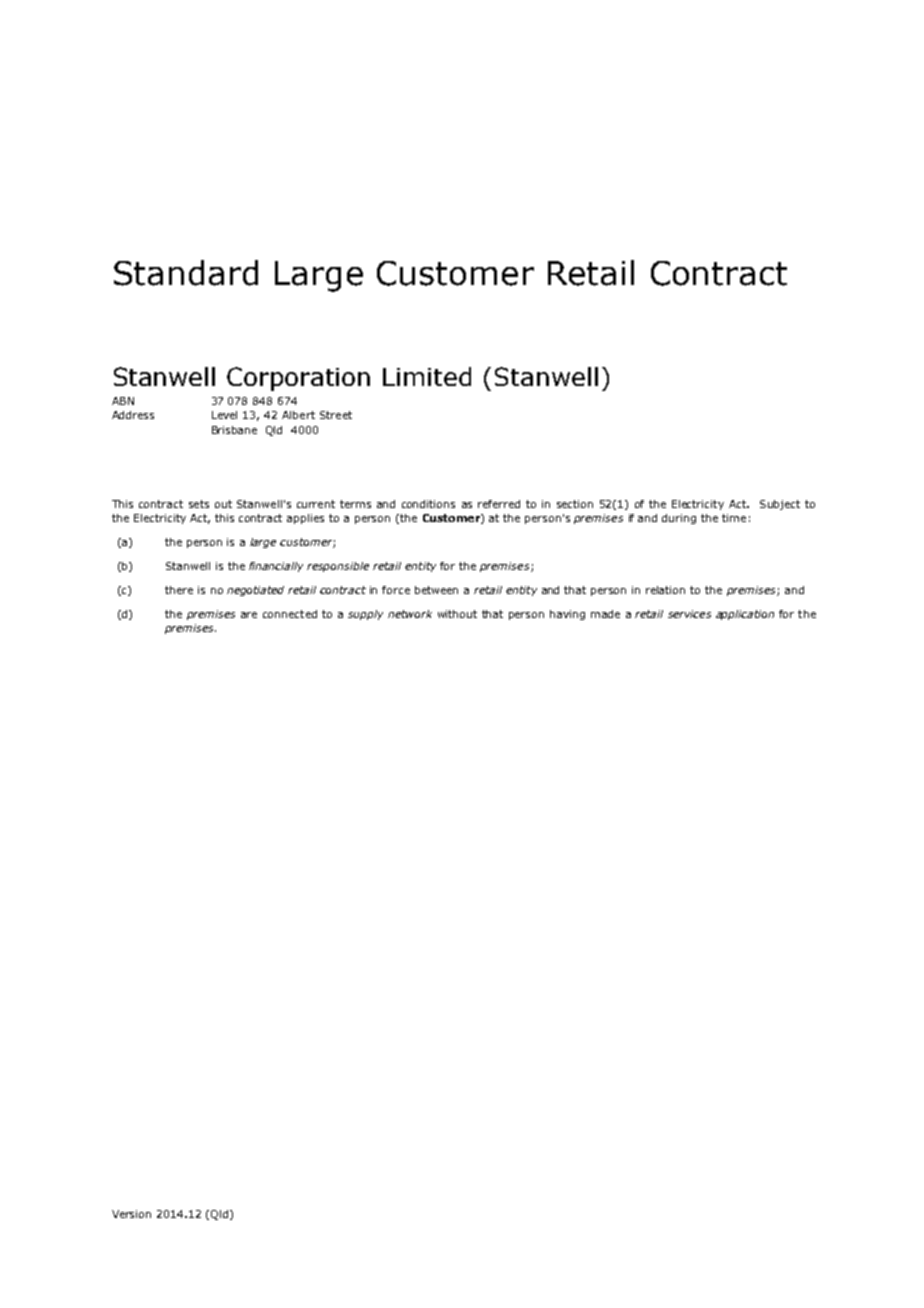 The width and height of the image is (924, 1308). Describe the element at coordinates (249, 615) in the image. I see `are` at that location.
